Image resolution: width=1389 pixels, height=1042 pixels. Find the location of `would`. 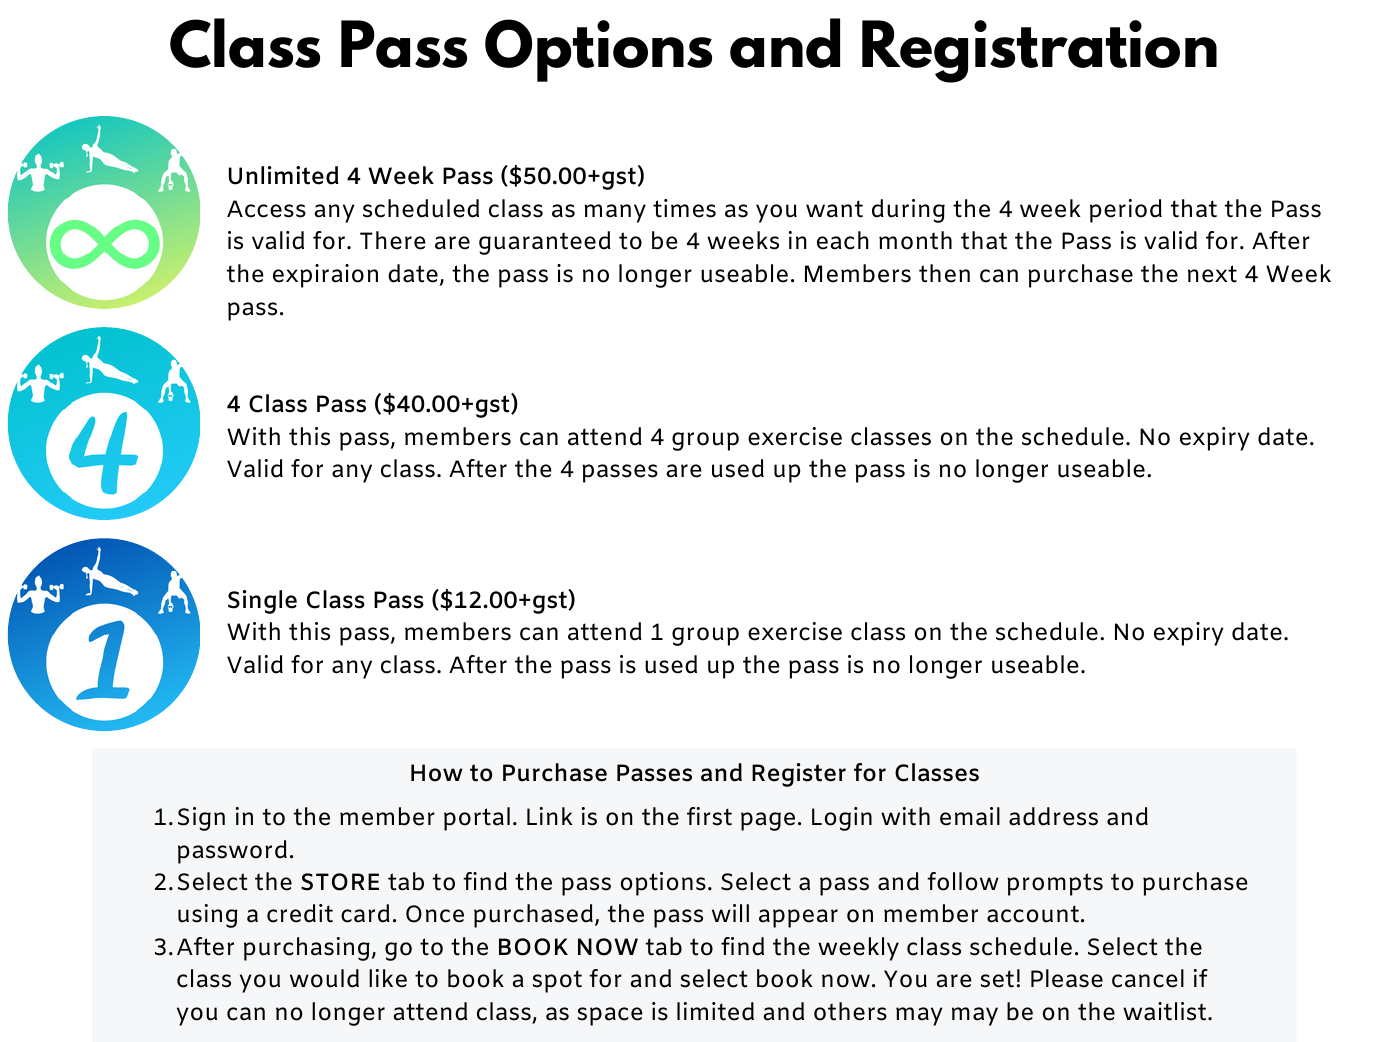

would is located at coordinates (324, 978).
